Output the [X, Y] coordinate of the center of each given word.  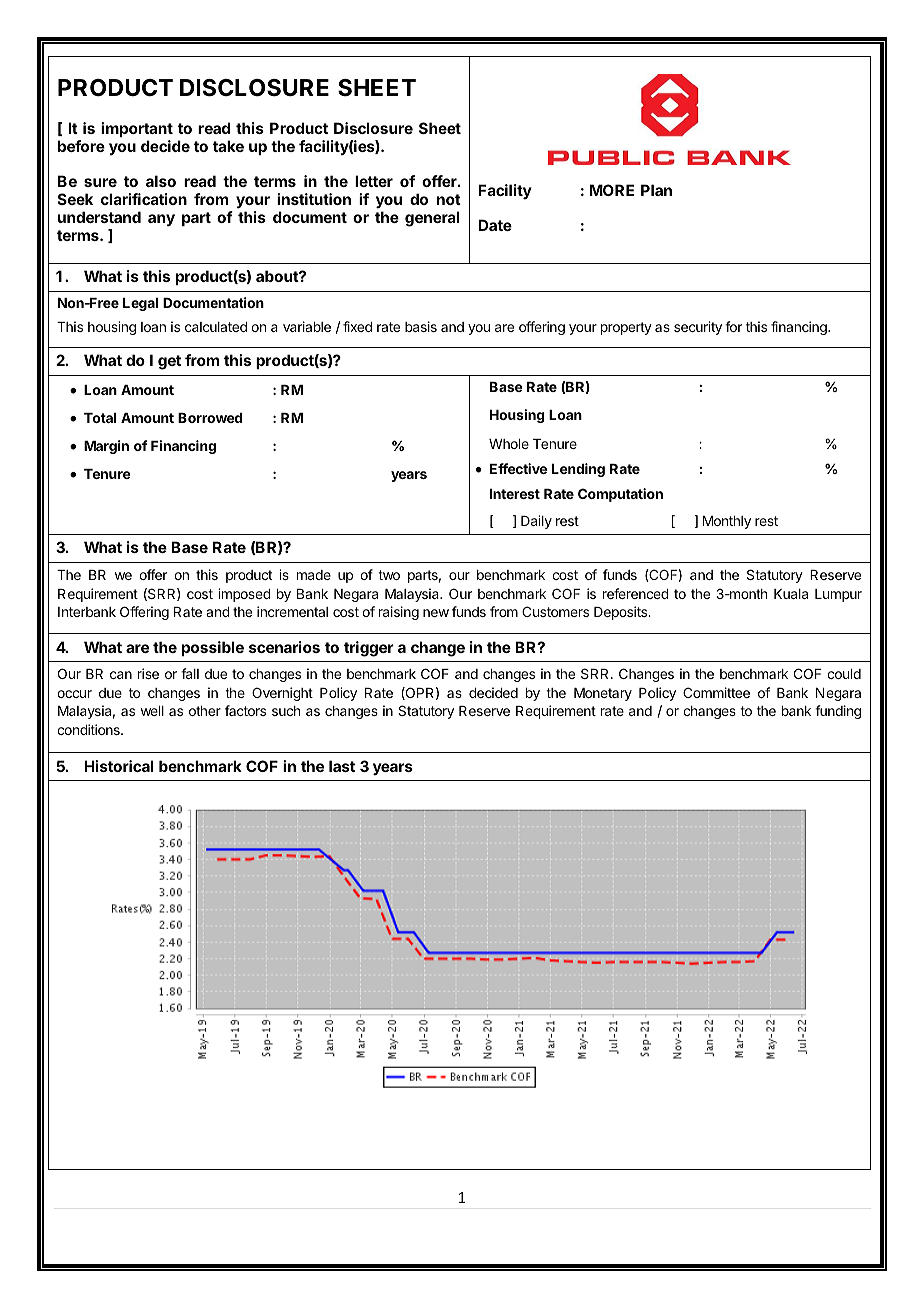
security [698, 328]
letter [374, 181]
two [389, 575]
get [169, 362]
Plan [656, 190]
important [137, 129]
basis [421, 326]
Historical [119, 766]
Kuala [791, 594]
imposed [244, 595]
